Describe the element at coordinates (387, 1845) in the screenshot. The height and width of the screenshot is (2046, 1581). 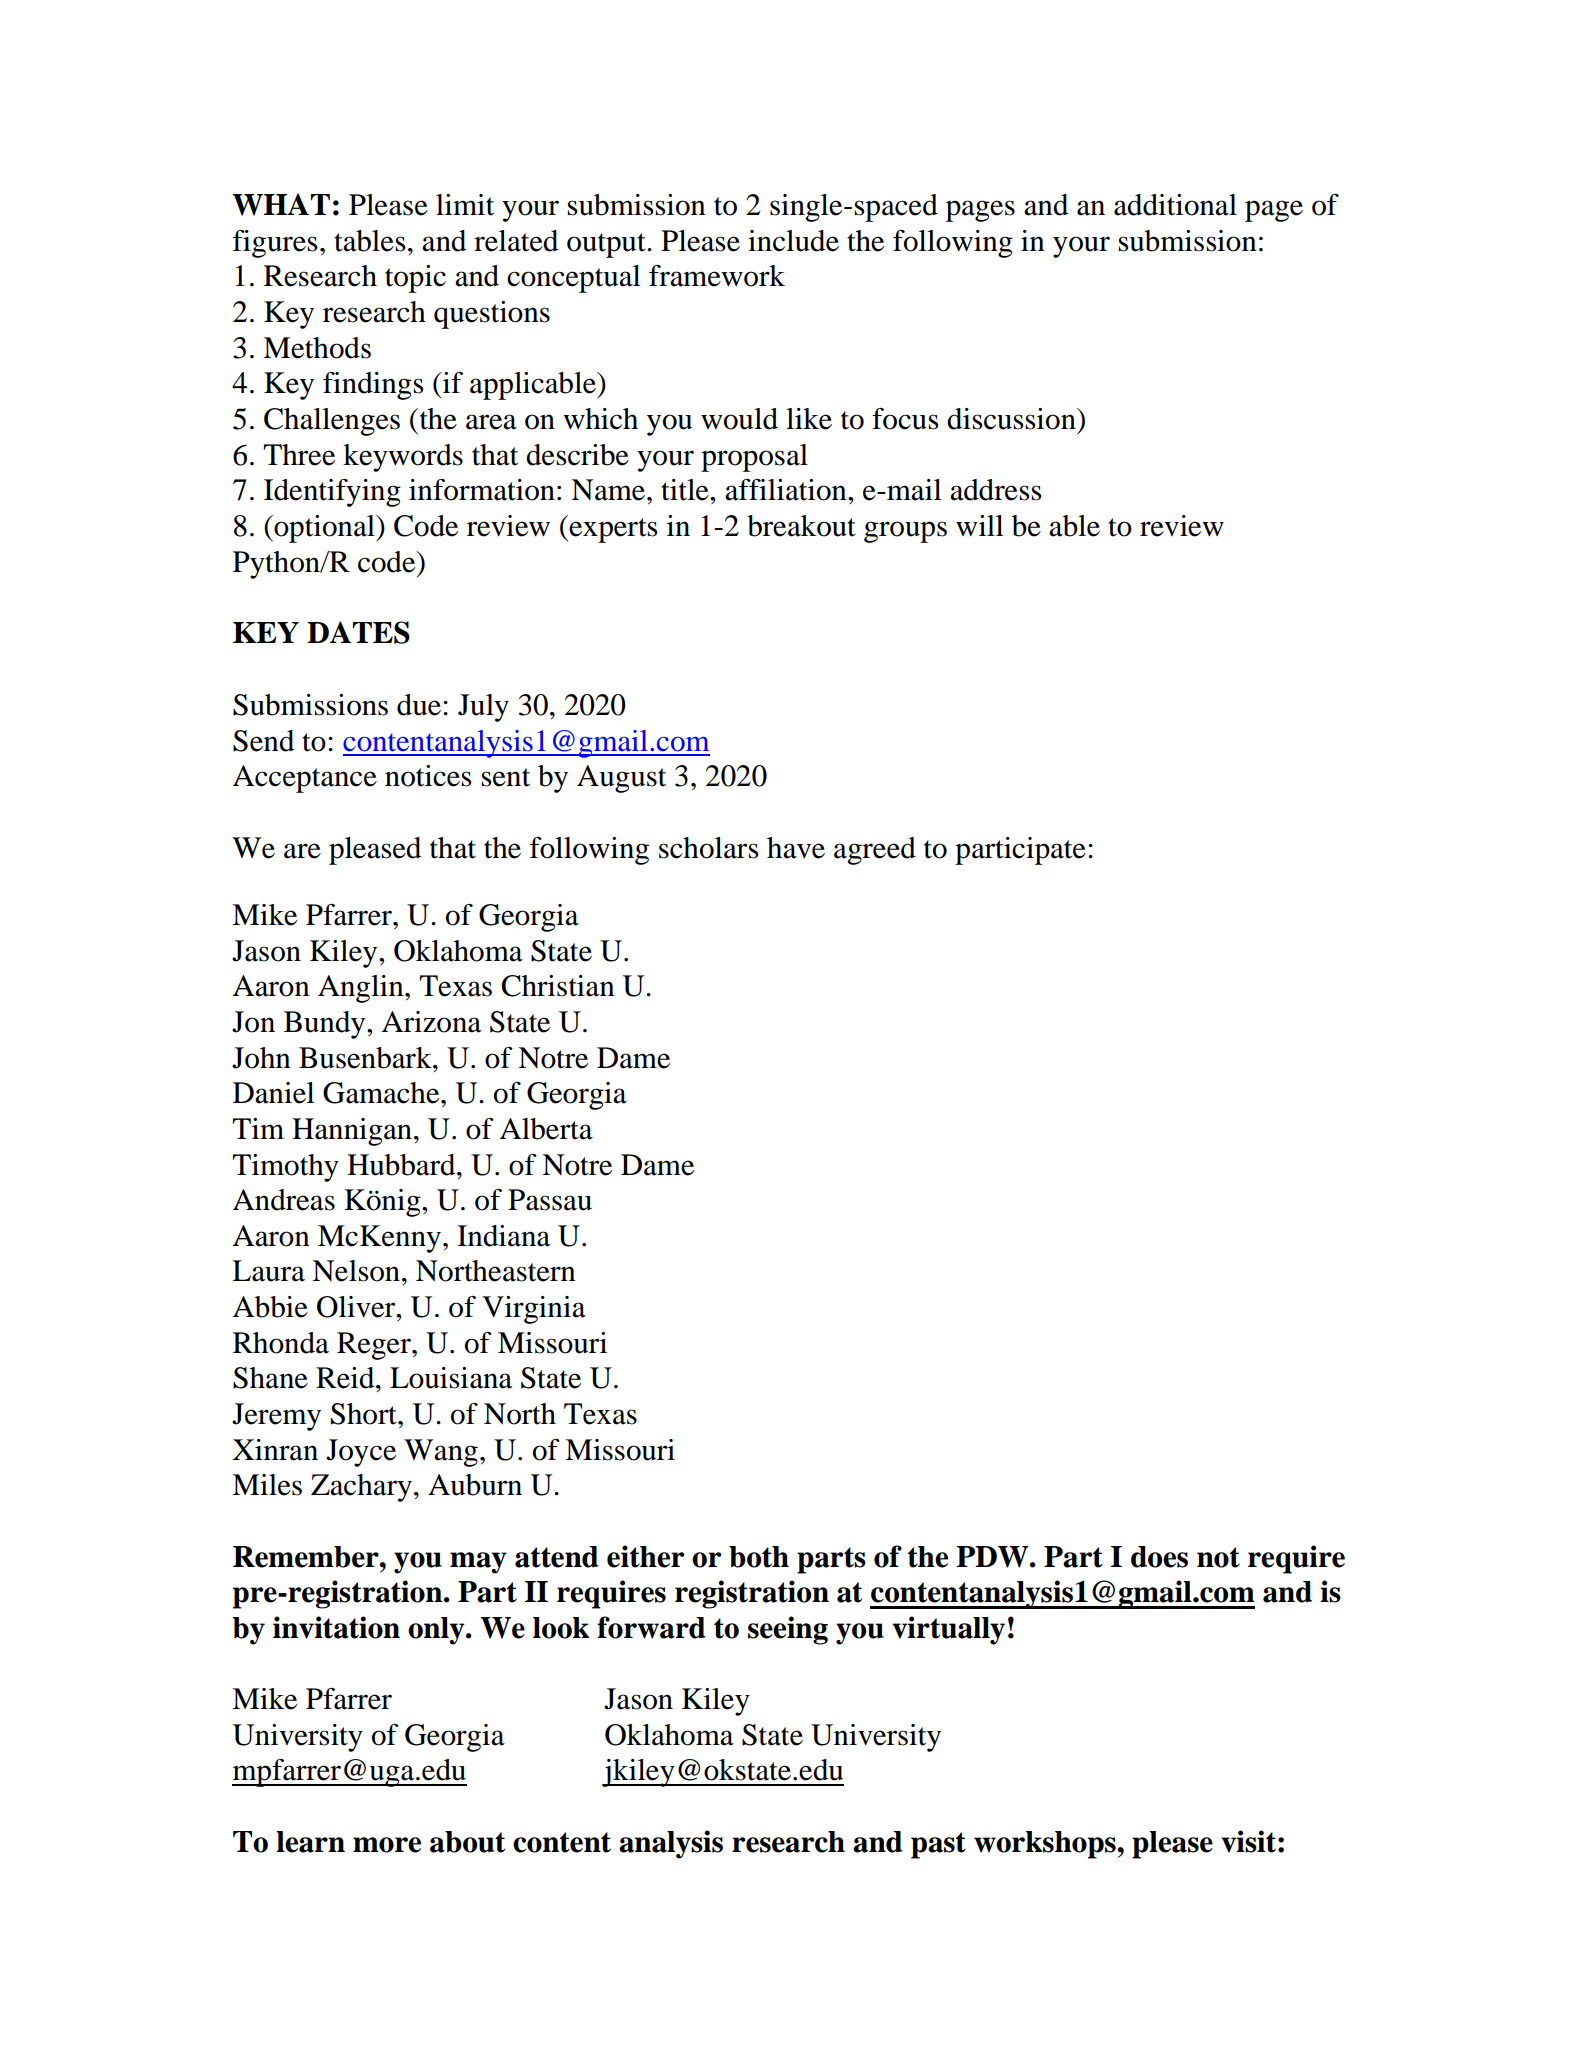
I see `more` at that location.
